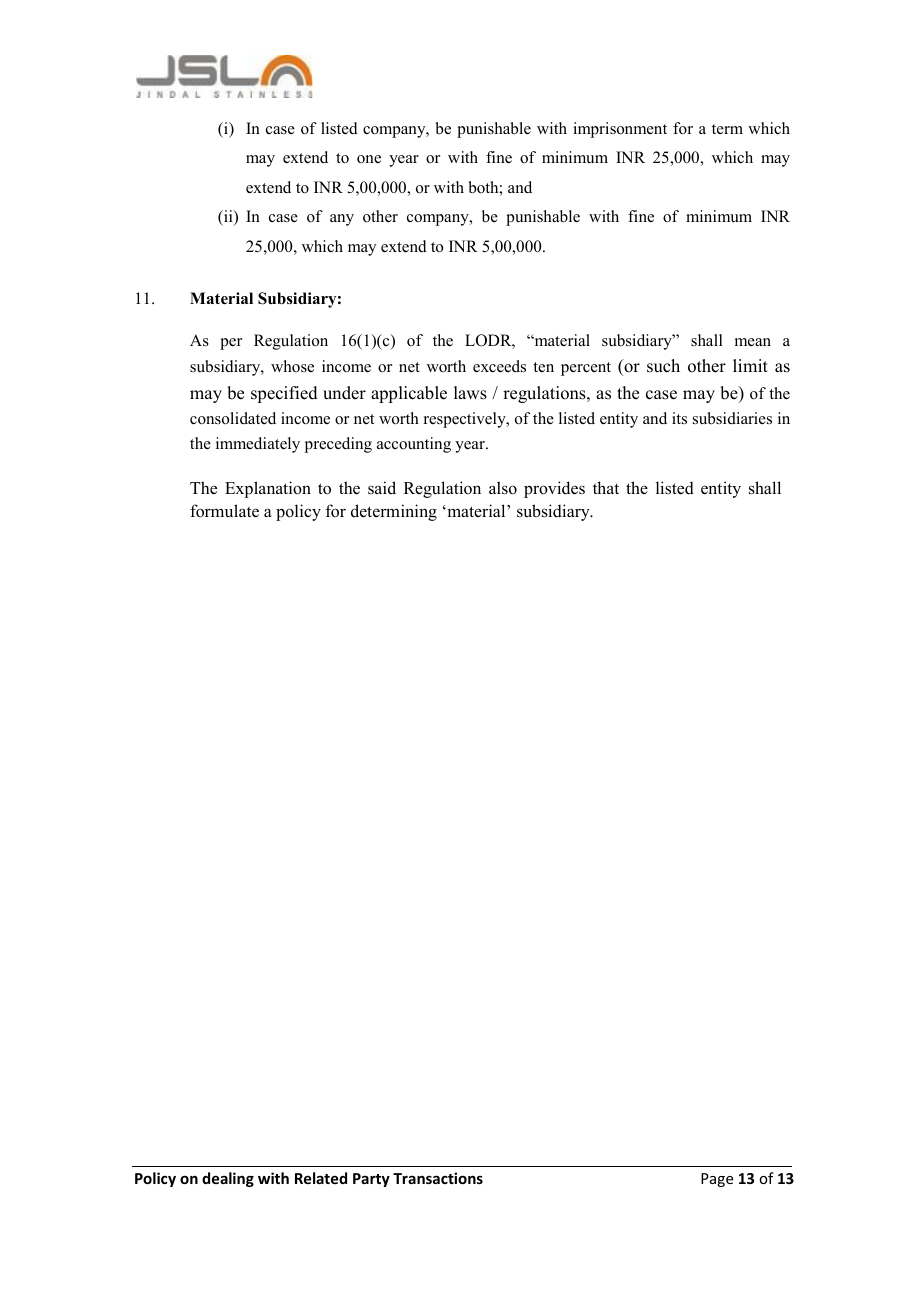 This screenshot has width=924, height=1308. Describe the element at coordinates (606, 487) in the screenshot. I see `that` at that location.
